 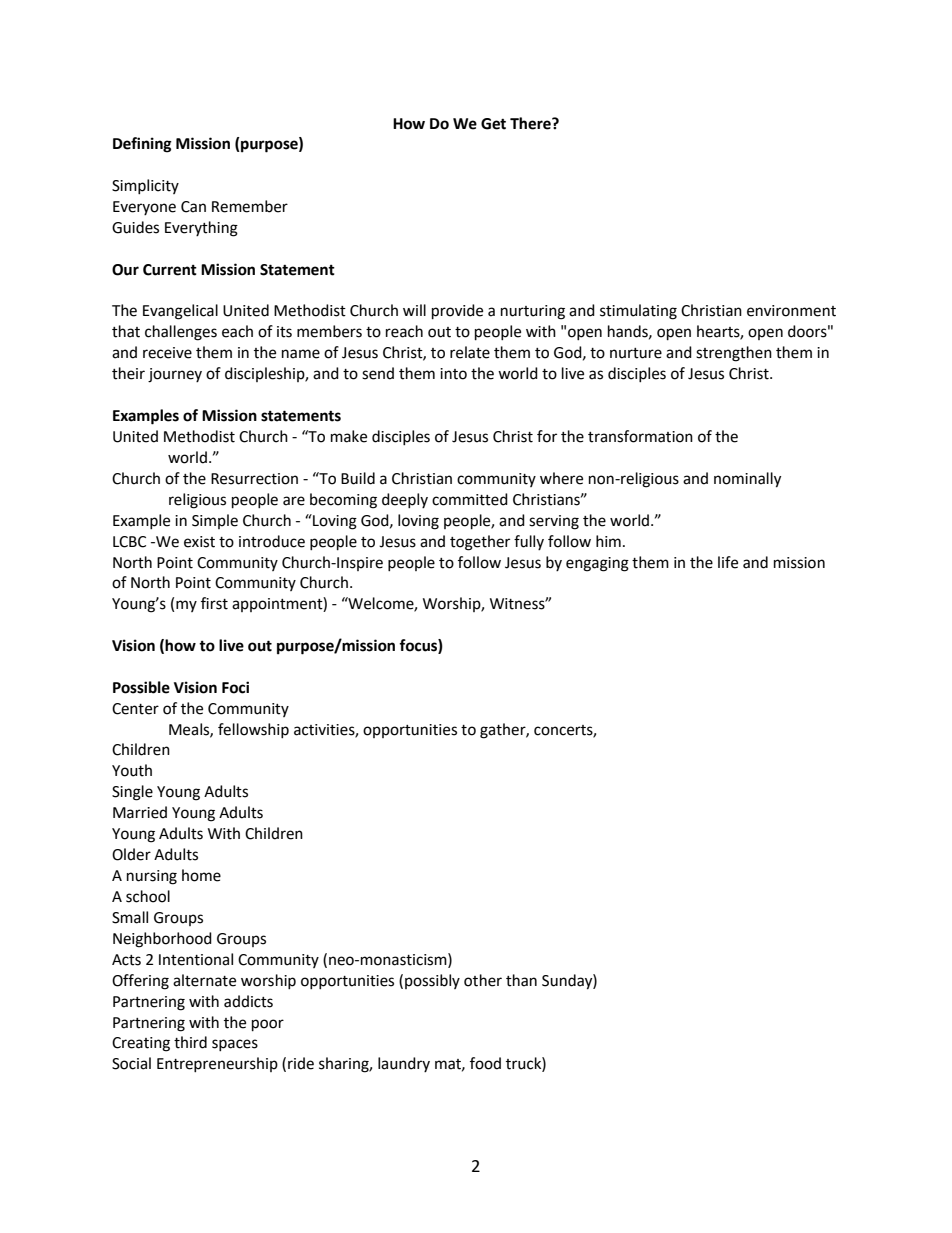 I want to click on than, so click(x=521, y=980).
